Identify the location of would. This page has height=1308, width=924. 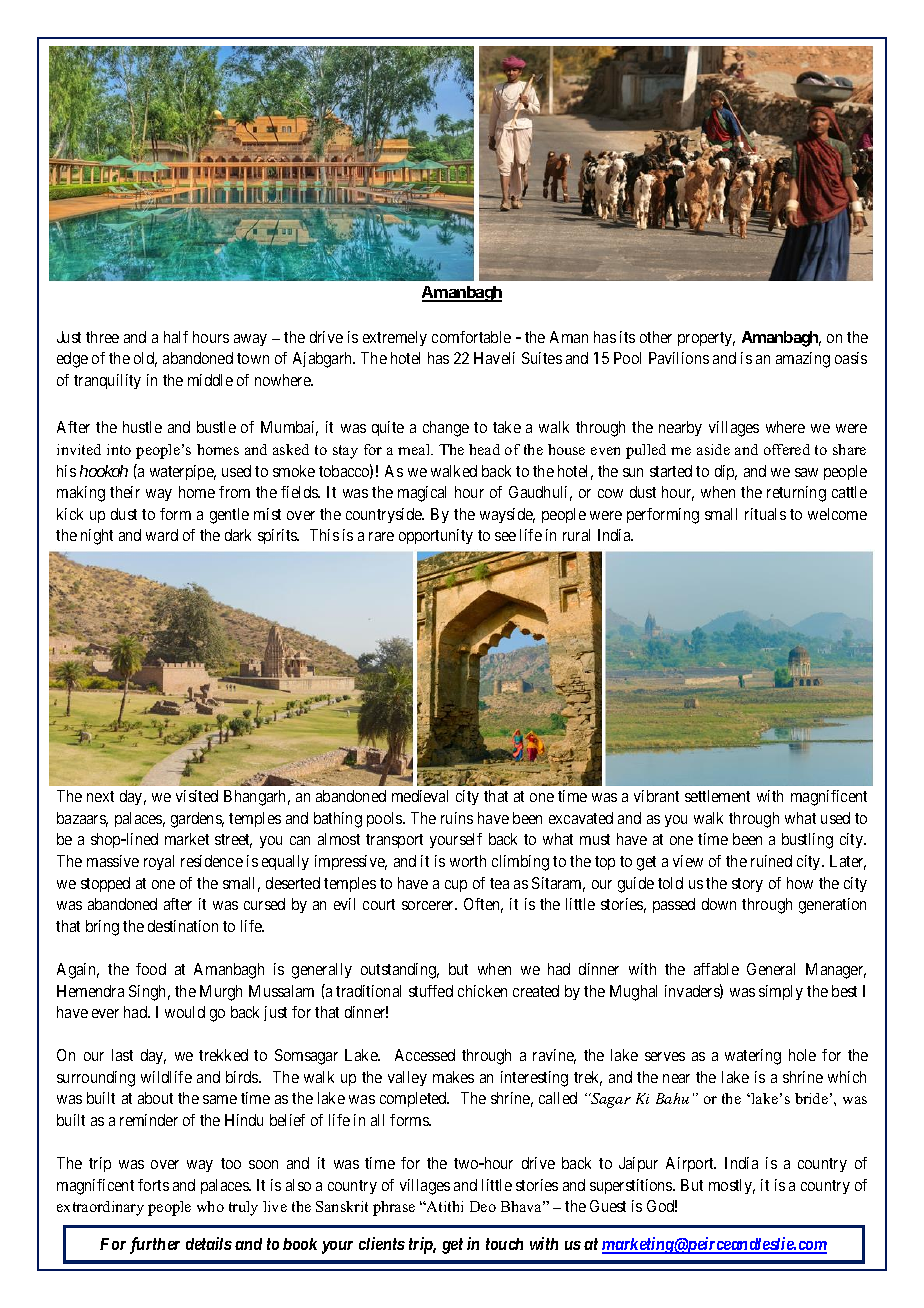
(185, 1012).
